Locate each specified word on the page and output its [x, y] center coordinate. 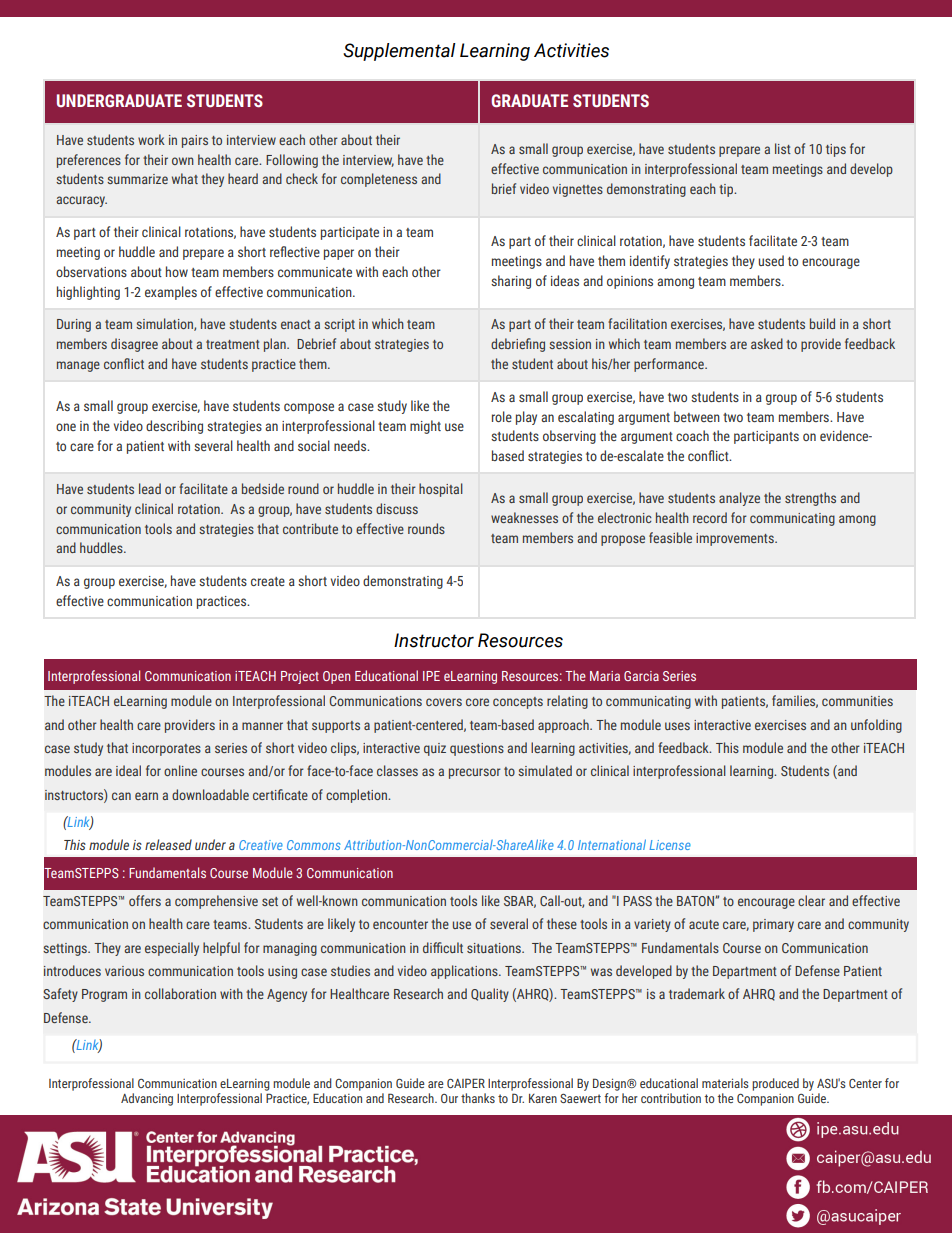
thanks [478, 1098]
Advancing [147, 1099]
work [151, 139]
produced [775, 1084]
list [783, 148]
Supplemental [399, 52]
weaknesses [524, 517]
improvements [736, 539]
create [268, 581]
